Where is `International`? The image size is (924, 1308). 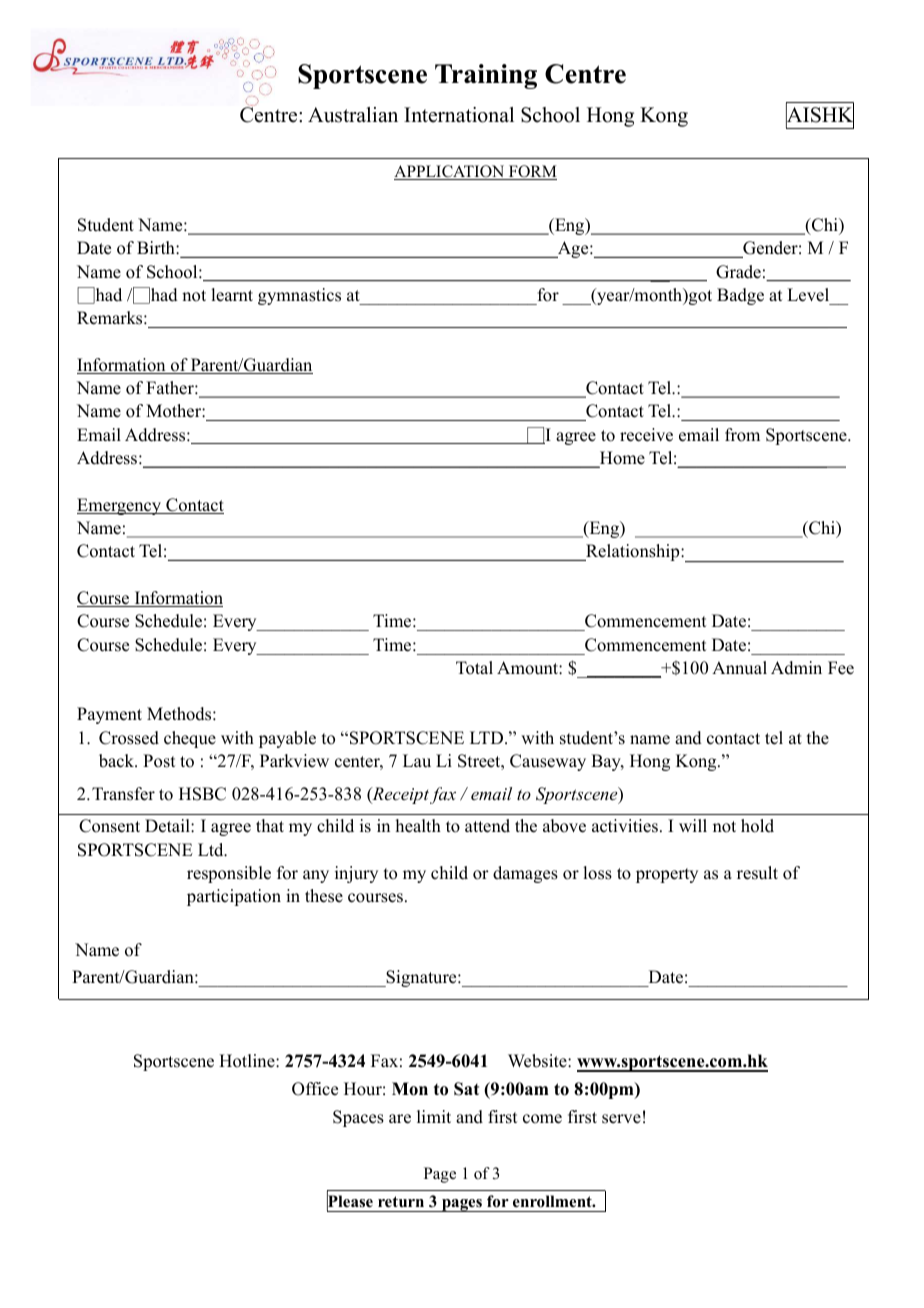 International is located at coordinates (459, 115).
